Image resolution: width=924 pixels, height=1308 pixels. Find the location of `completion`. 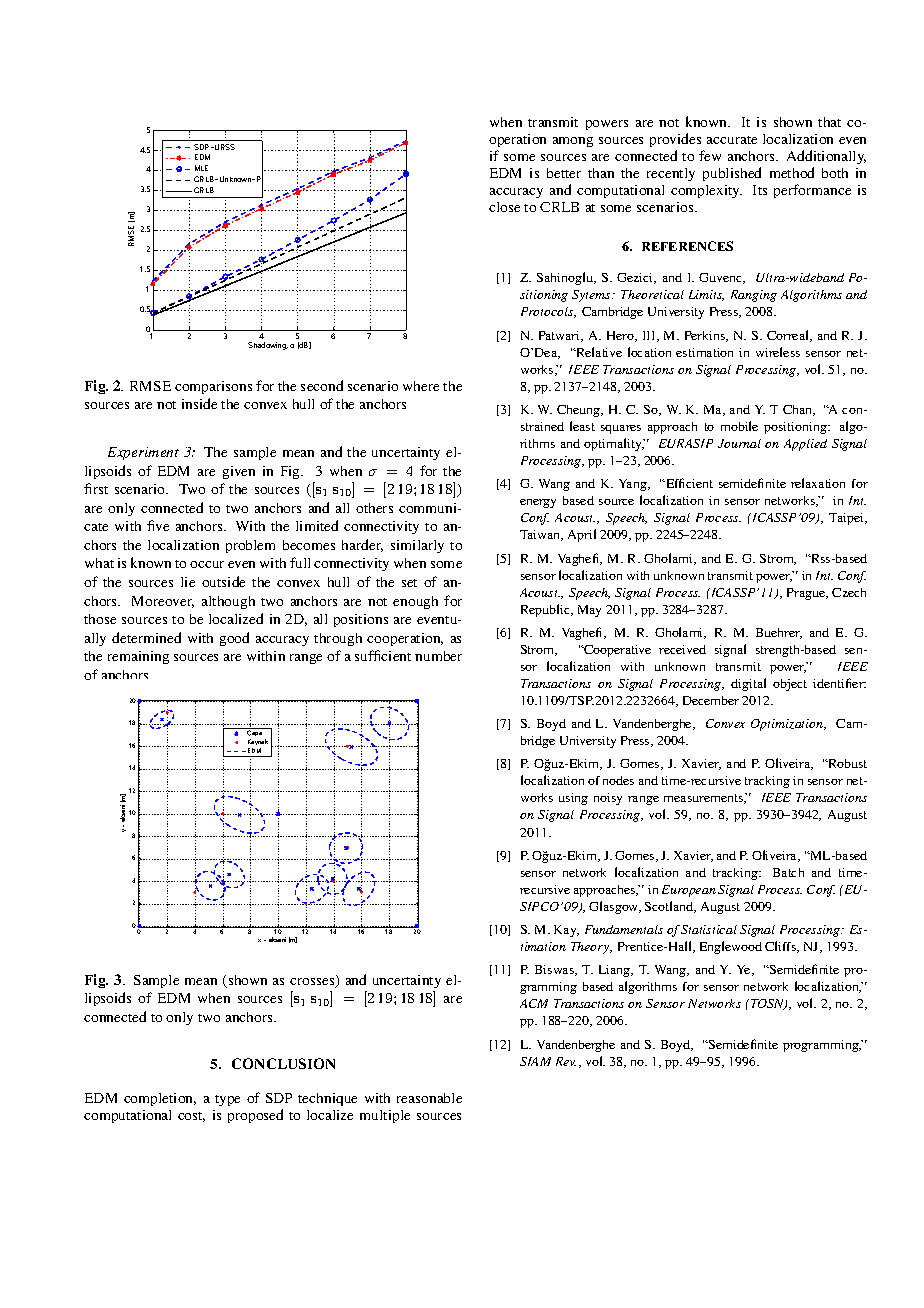

completion is located at coordinates (160, 1099).
